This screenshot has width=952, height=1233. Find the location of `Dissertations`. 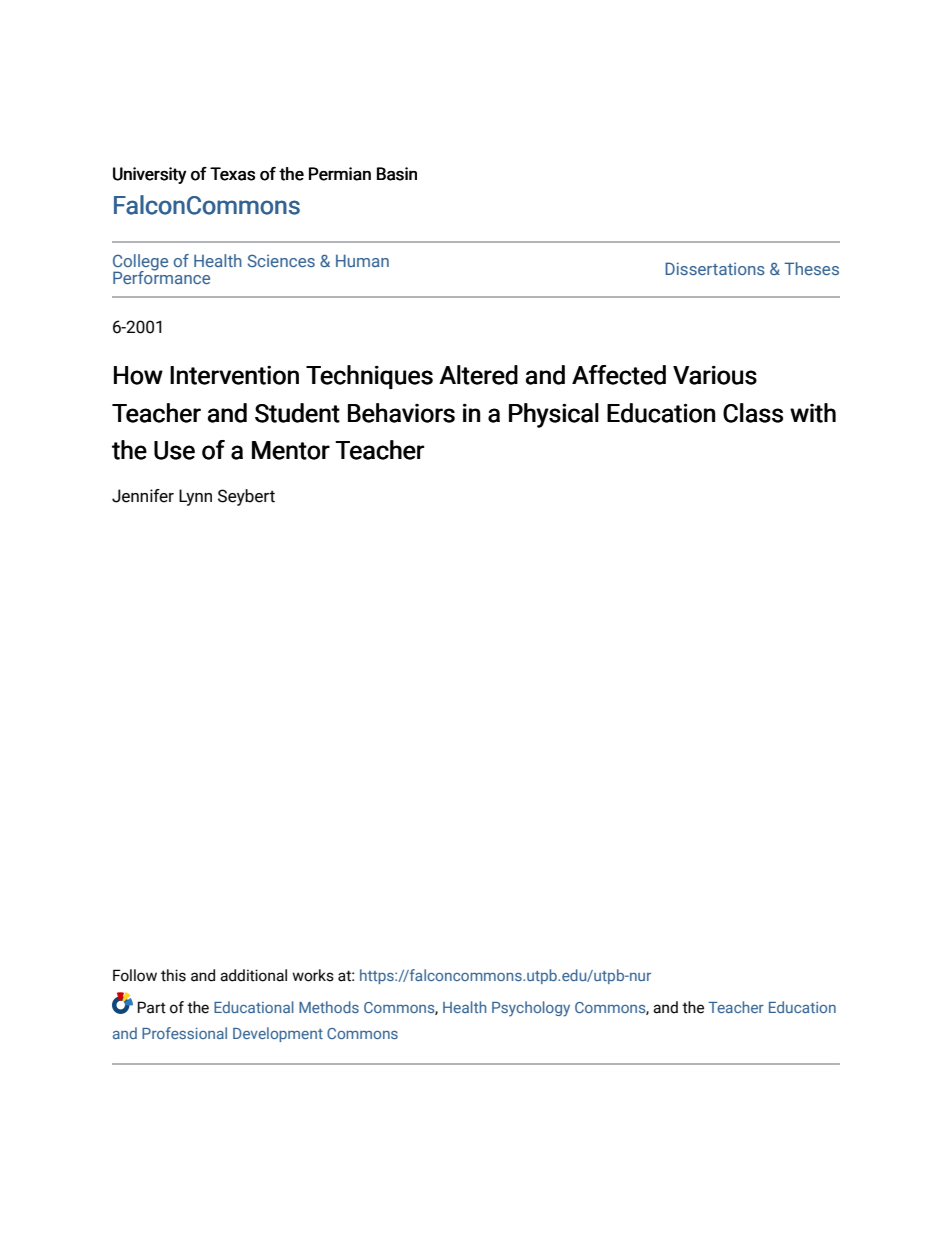

Dissertations is located at coordinates (715, 268).
